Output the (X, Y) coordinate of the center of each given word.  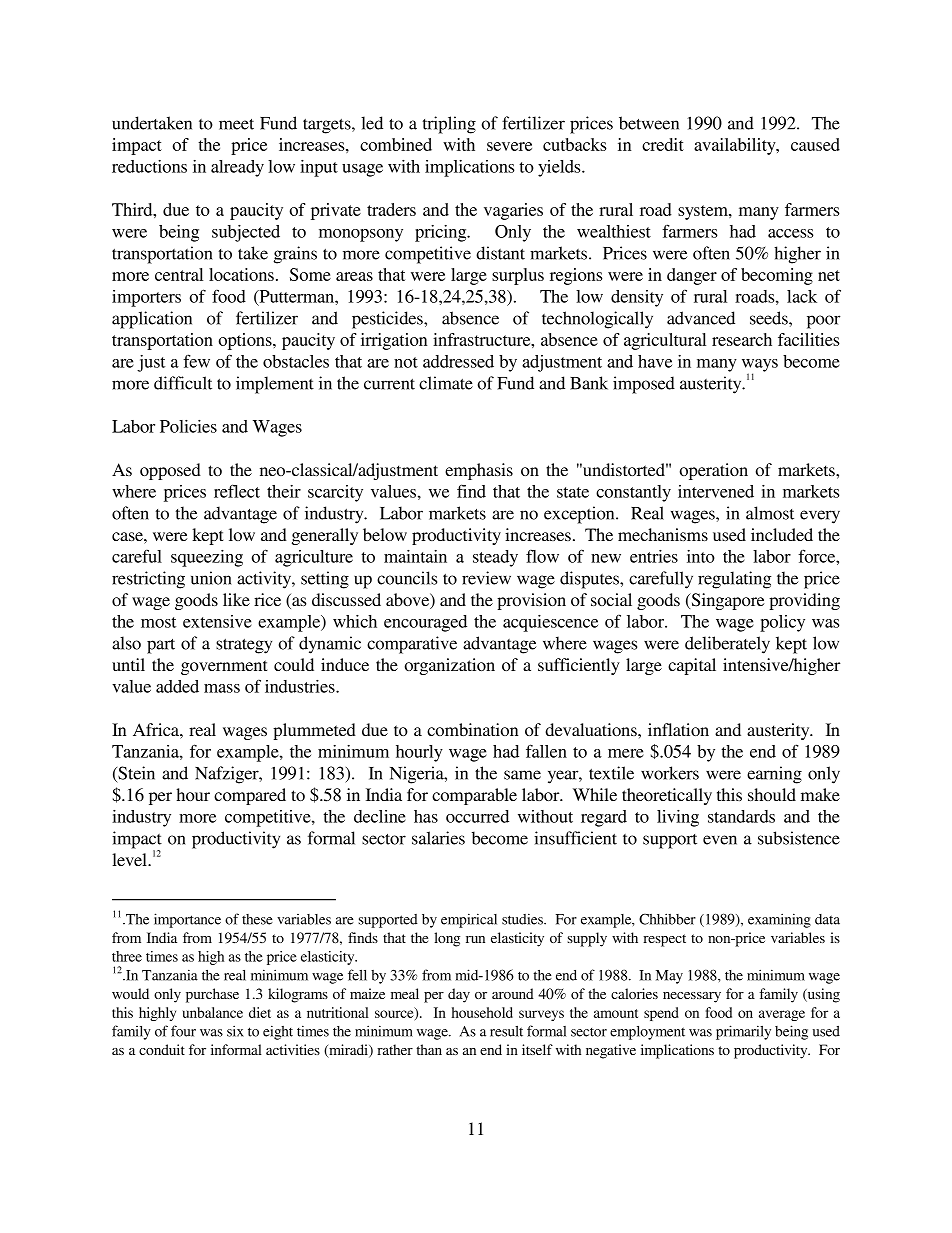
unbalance (212, 1012)
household (482, 1012)
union (211, 578)
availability (736, 146)
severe (509, 146)
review (486, 578)
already (237, 168)
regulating (734, 580)
